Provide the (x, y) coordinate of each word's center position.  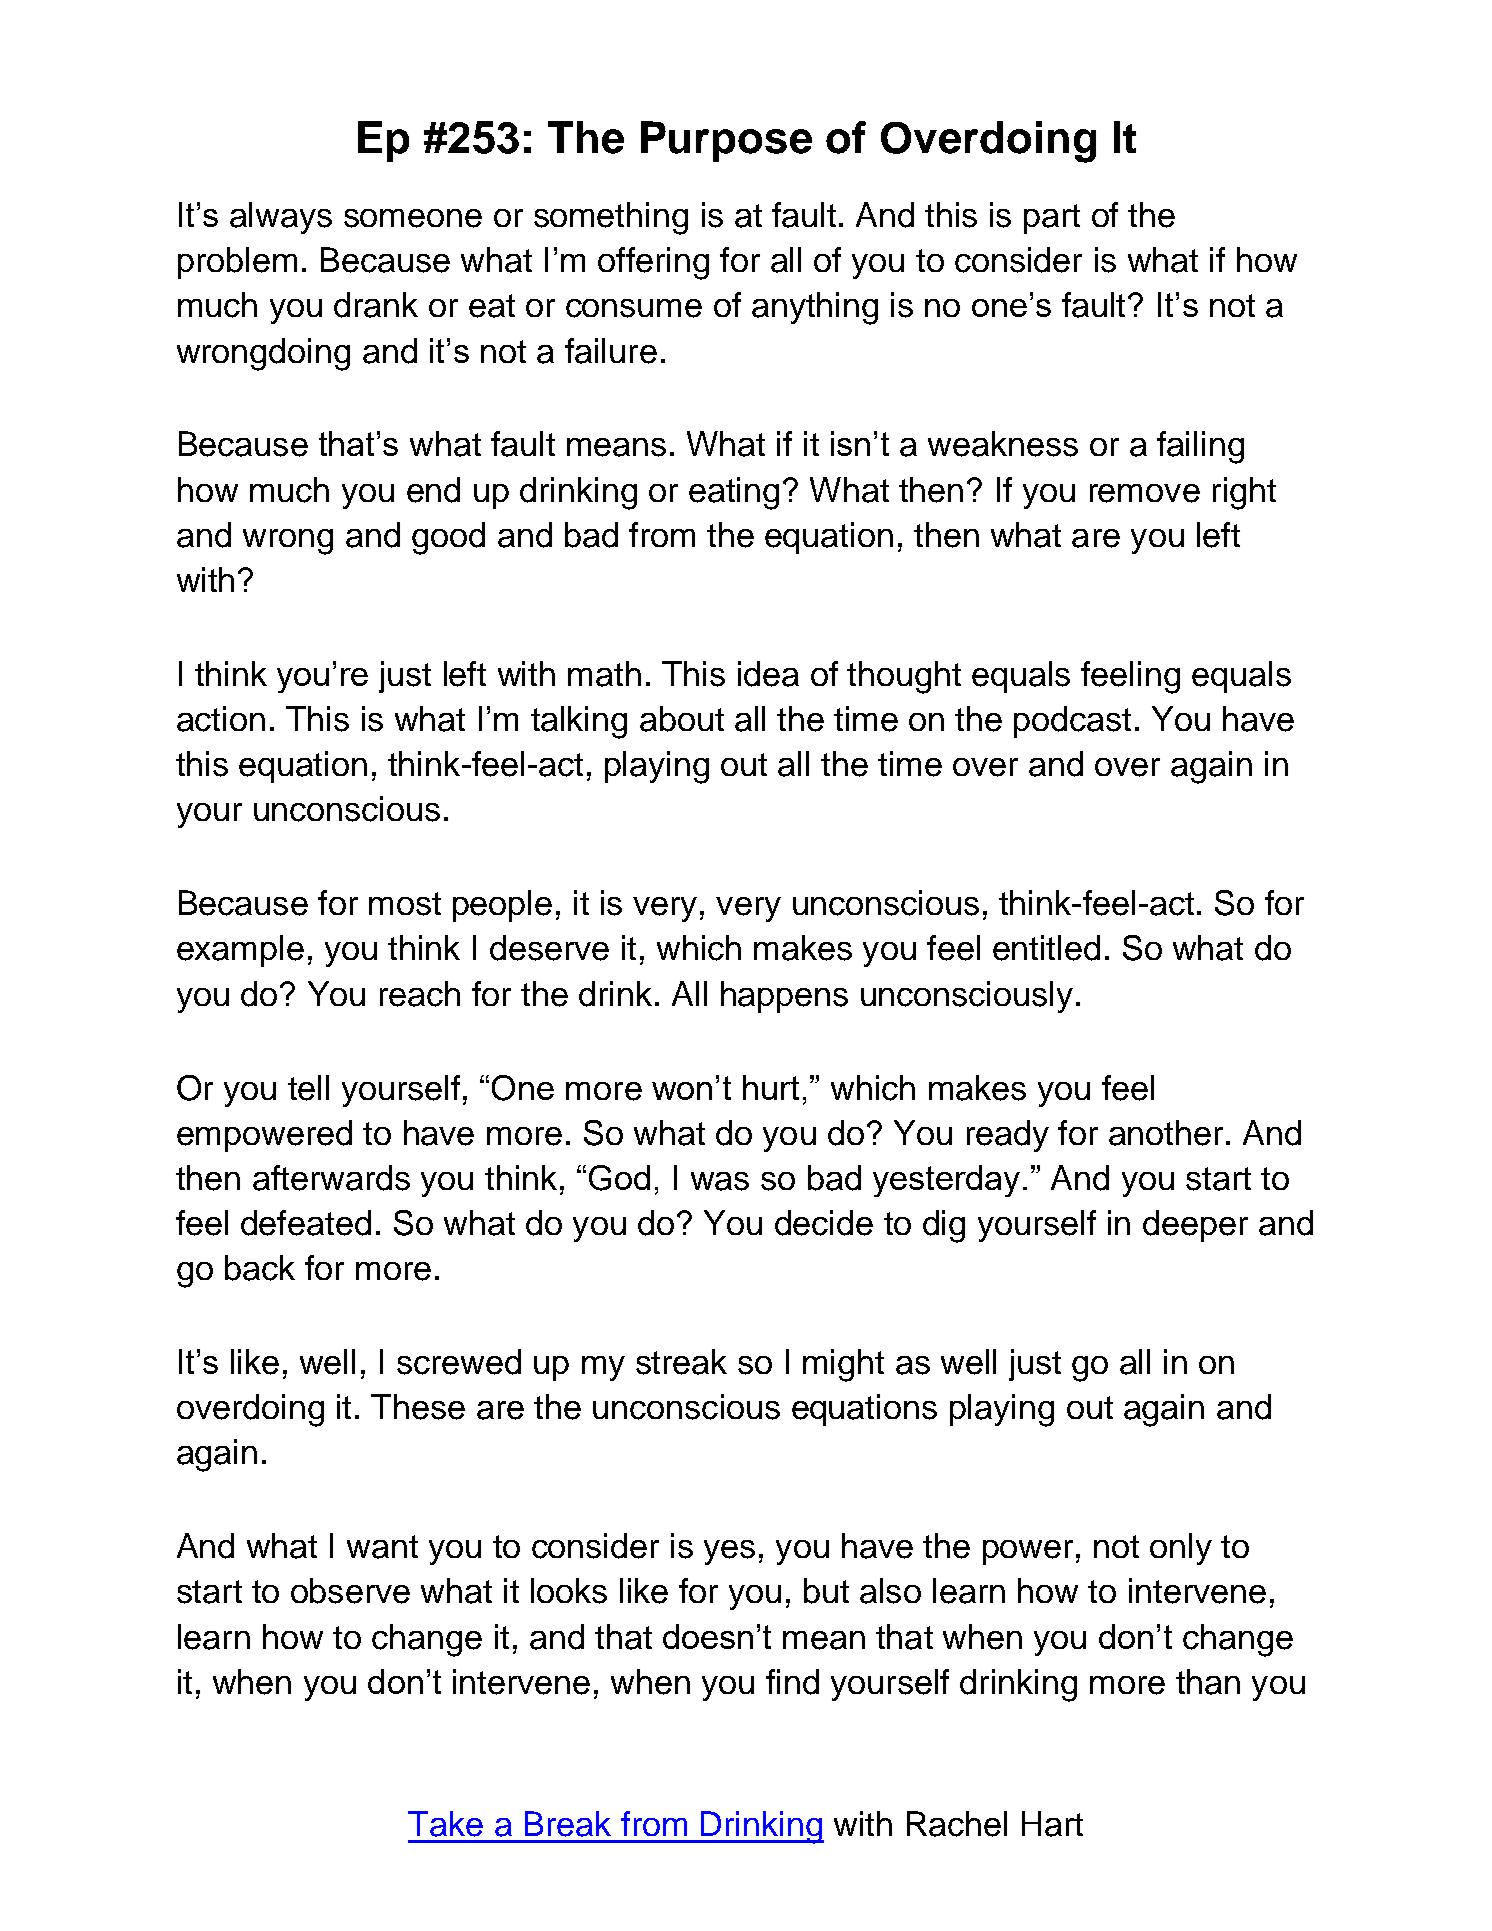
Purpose (726, 141)
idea (768, 674)
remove (1145, 493)
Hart (1052, 1824)
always (281, 218)
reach (420, 994)
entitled (1046, 948)
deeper (1195, 1226)
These (418, 1407)
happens (784, 997)
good (448, 538)
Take (445, 1824)
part (1052, 219)
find (792, 1682)
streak (681, 1362)
